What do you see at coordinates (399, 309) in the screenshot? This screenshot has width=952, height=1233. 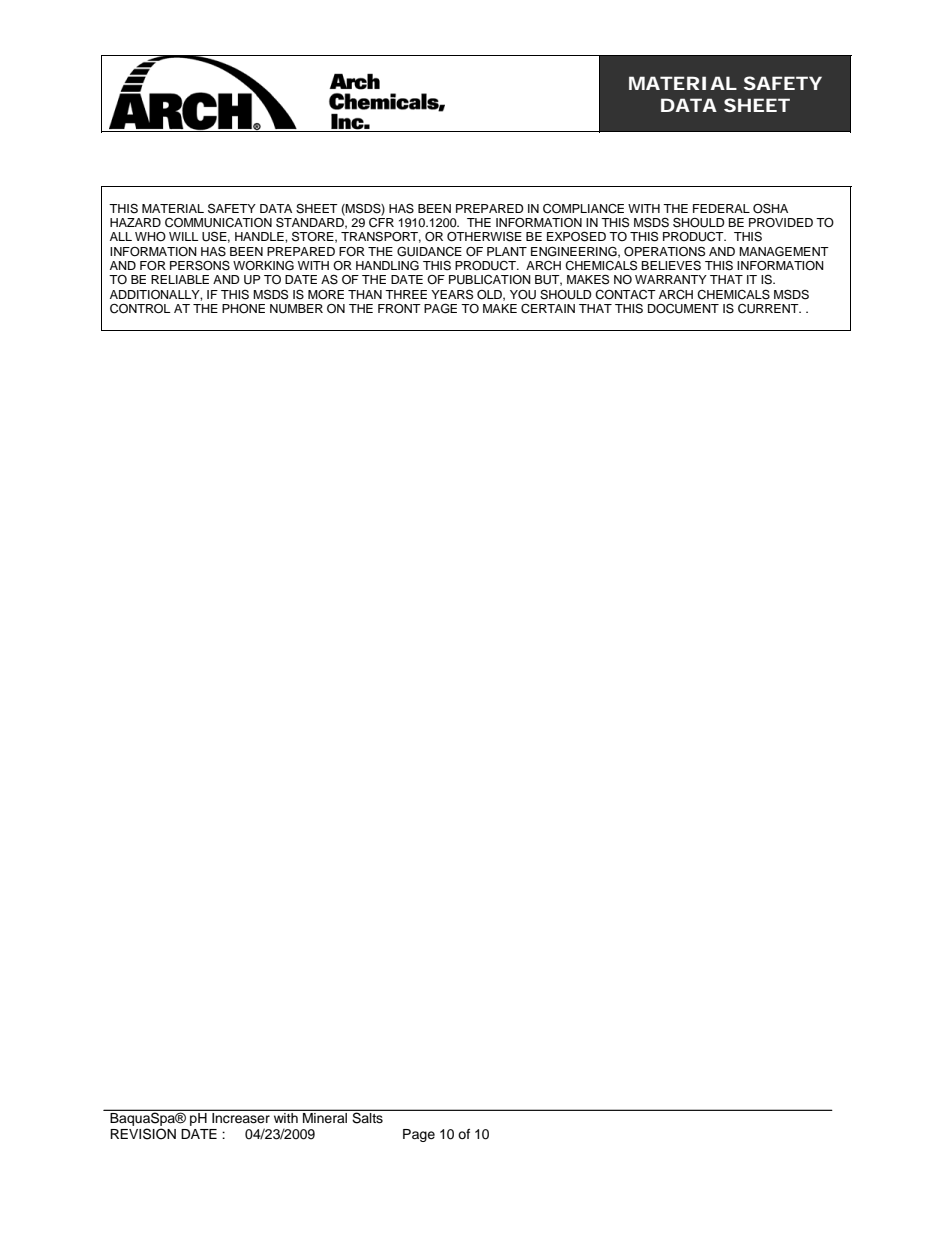 I see `FRONT` at bounding box center [399, 309].
